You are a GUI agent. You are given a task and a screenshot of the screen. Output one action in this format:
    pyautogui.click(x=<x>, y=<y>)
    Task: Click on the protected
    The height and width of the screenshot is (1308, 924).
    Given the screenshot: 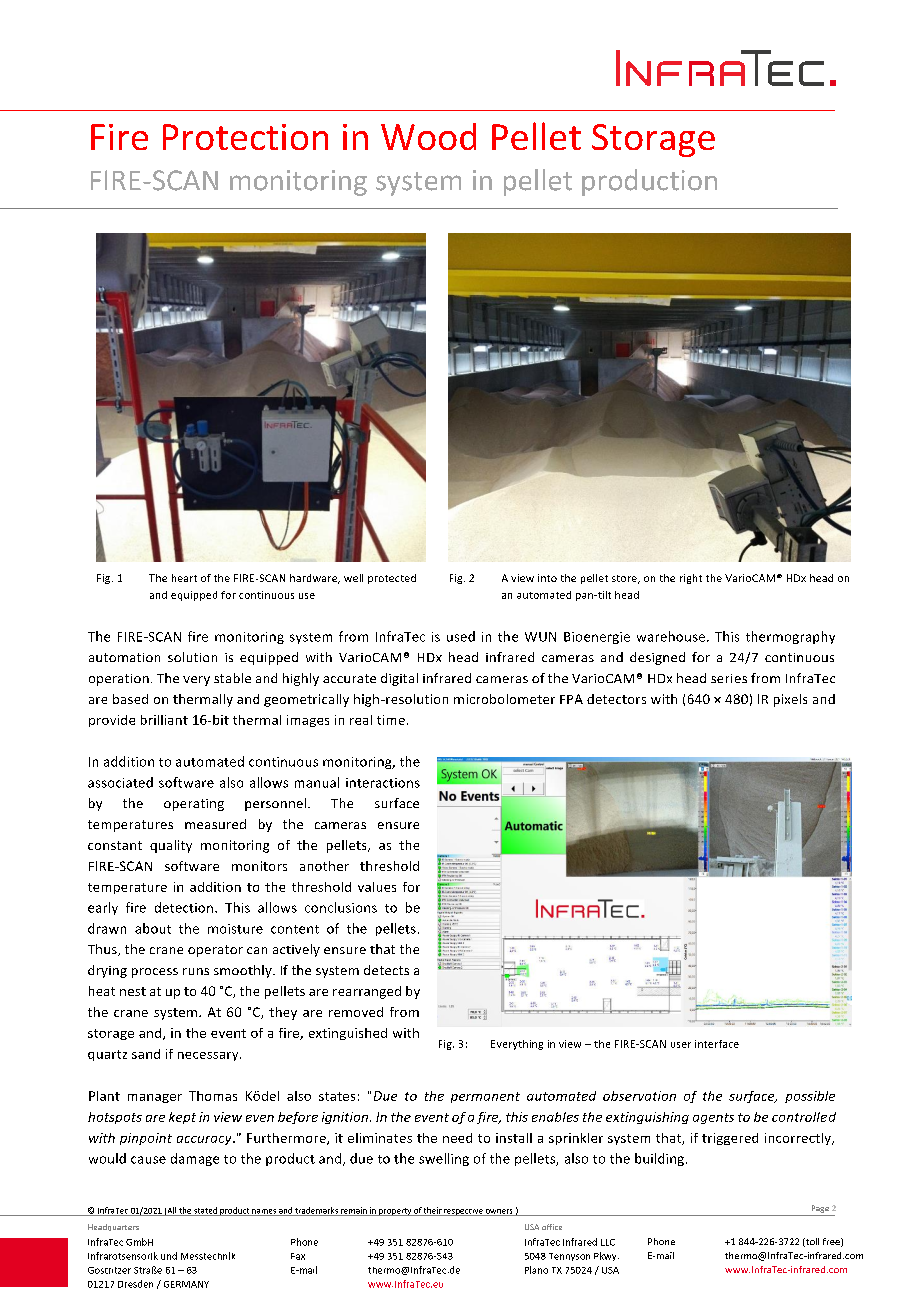 What is the action you would take?
    pyautogui.click(x=392, y=579)
